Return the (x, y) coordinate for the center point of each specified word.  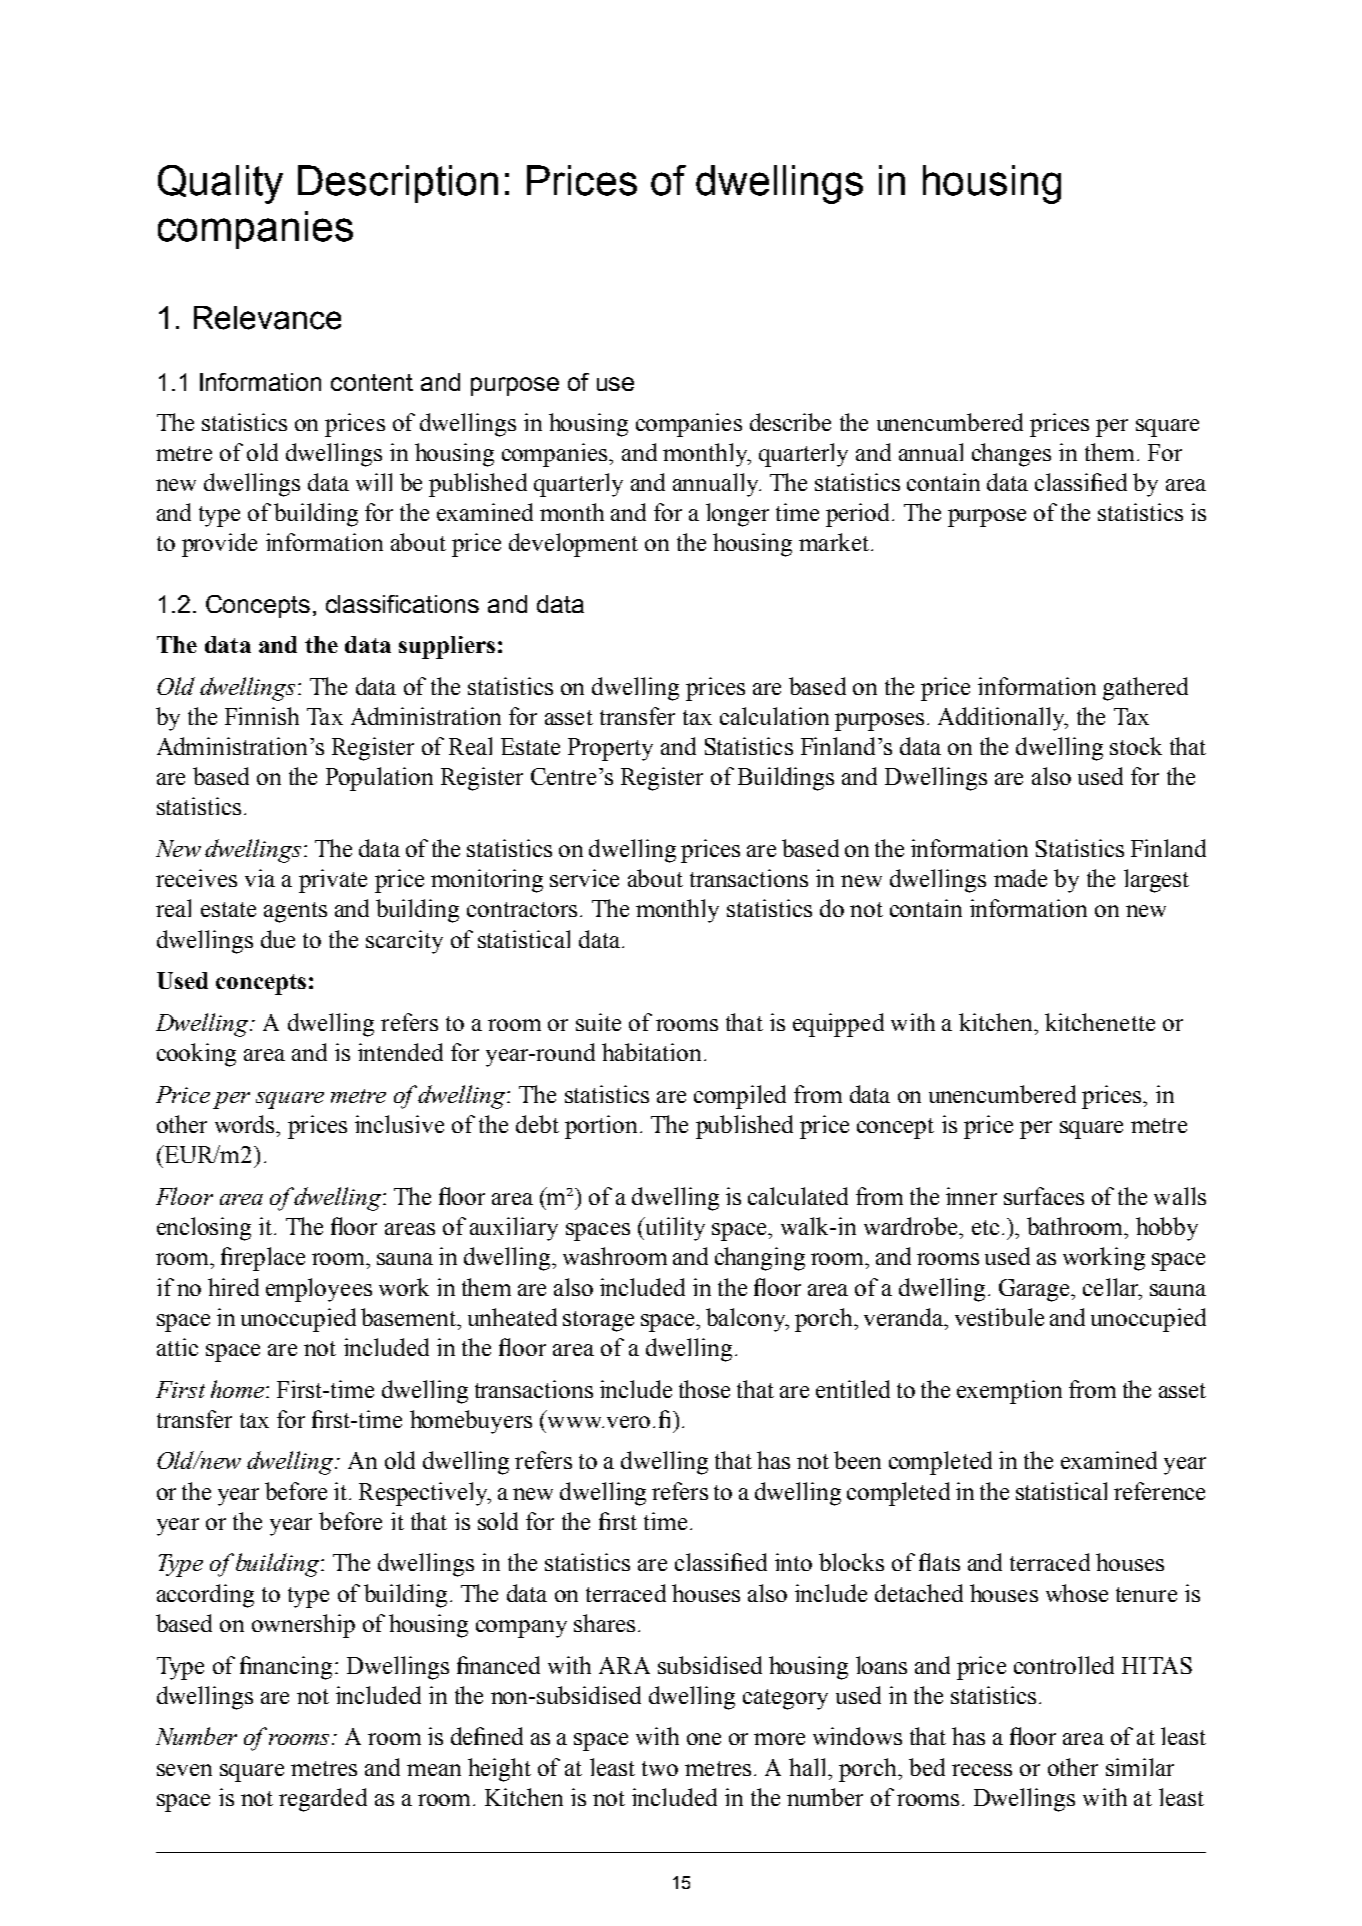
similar (1140, 1767)
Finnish (262, 716)
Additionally (1002, 719)
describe (790, 422)
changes (1011, 455)
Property (610, 749)
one (704, 1739)
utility (674, 1229)
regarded (323, 1800)
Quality (220, 184)
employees (319, 1290)
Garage (1035, 1290)
